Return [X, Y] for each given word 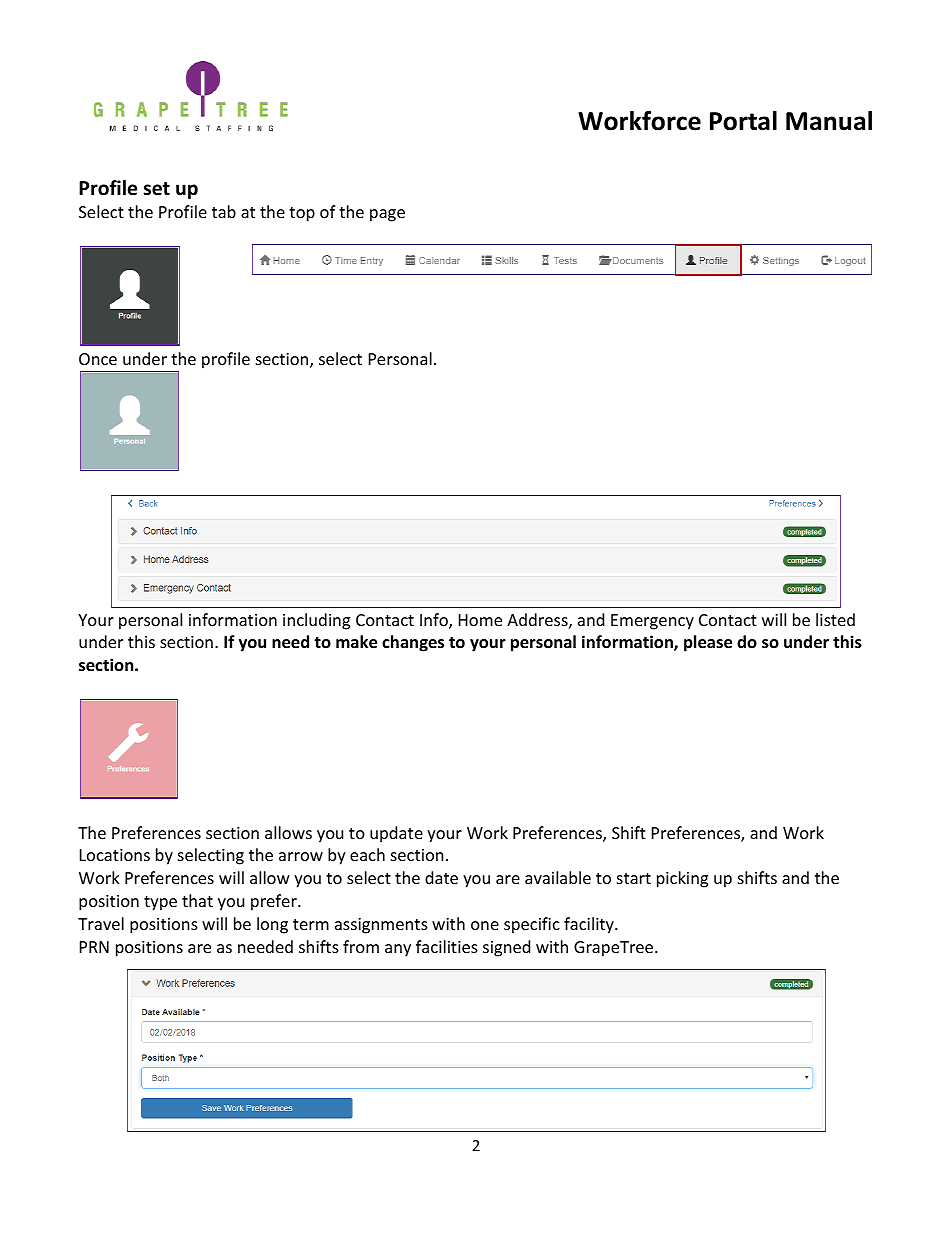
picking [682, 879]
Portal [743, 121]
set [156, 189]
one [485, 925]
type [160, 903]
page [387, 215]
